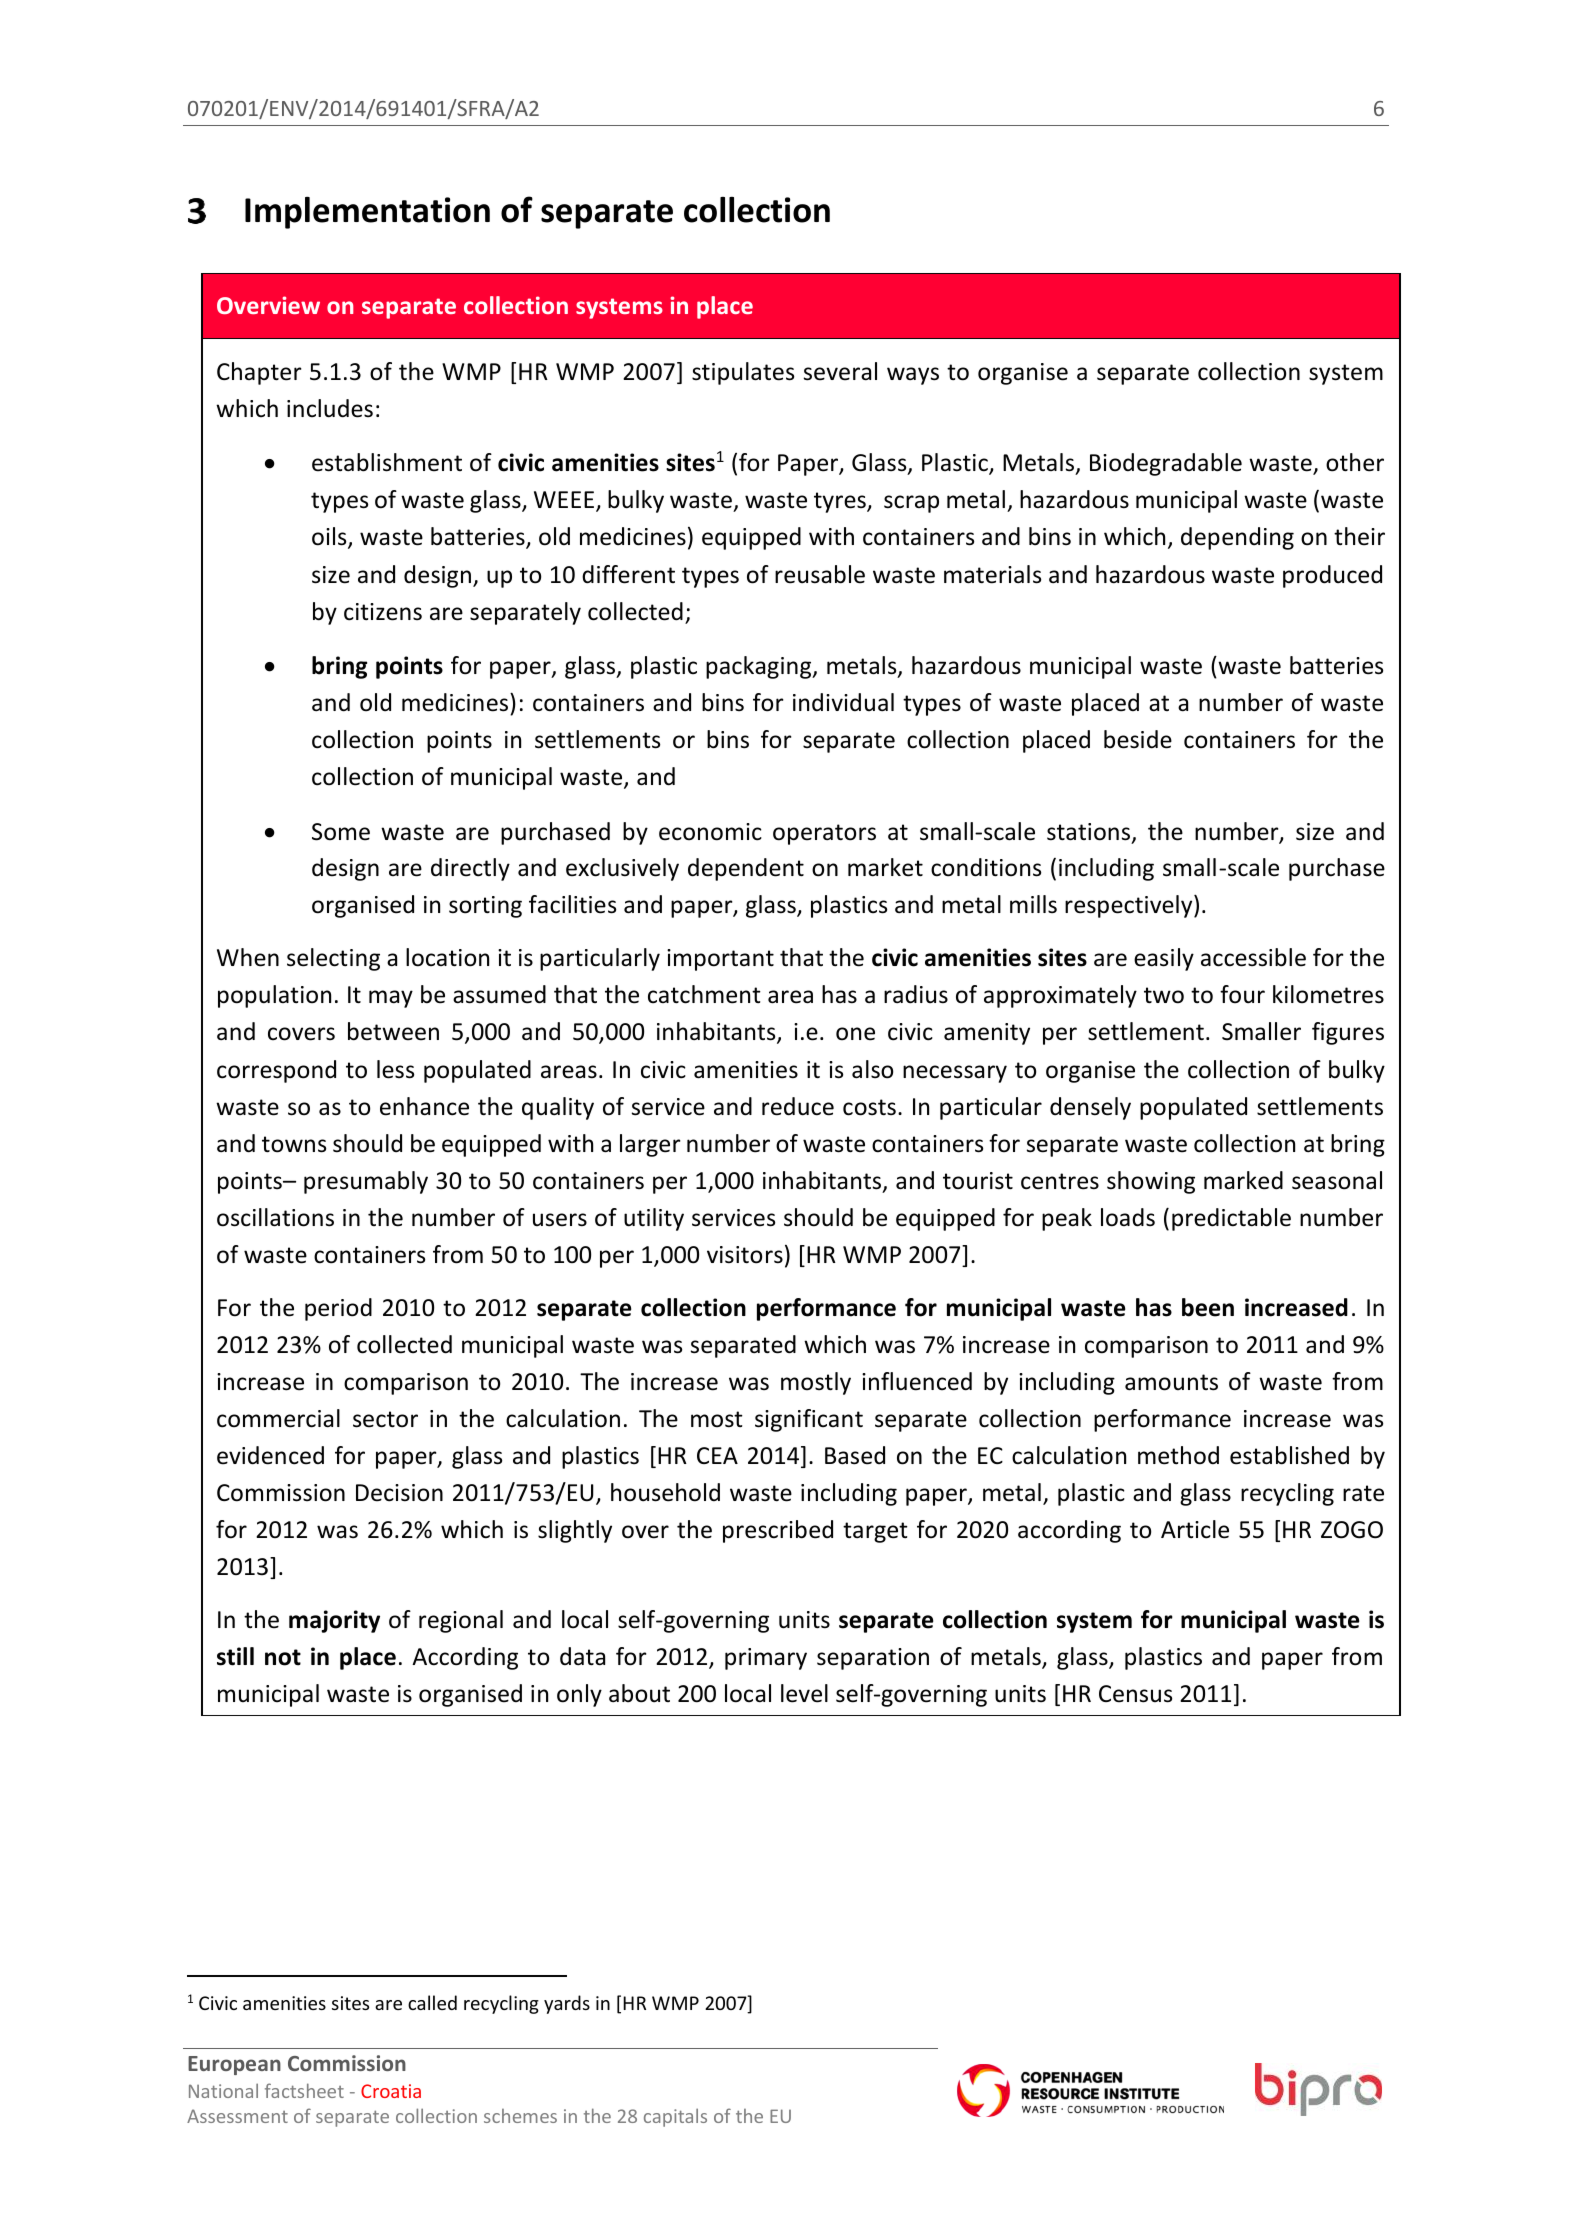 The width and height of the page is (1572, 2223). I want to click on important, so click(720, 960).
